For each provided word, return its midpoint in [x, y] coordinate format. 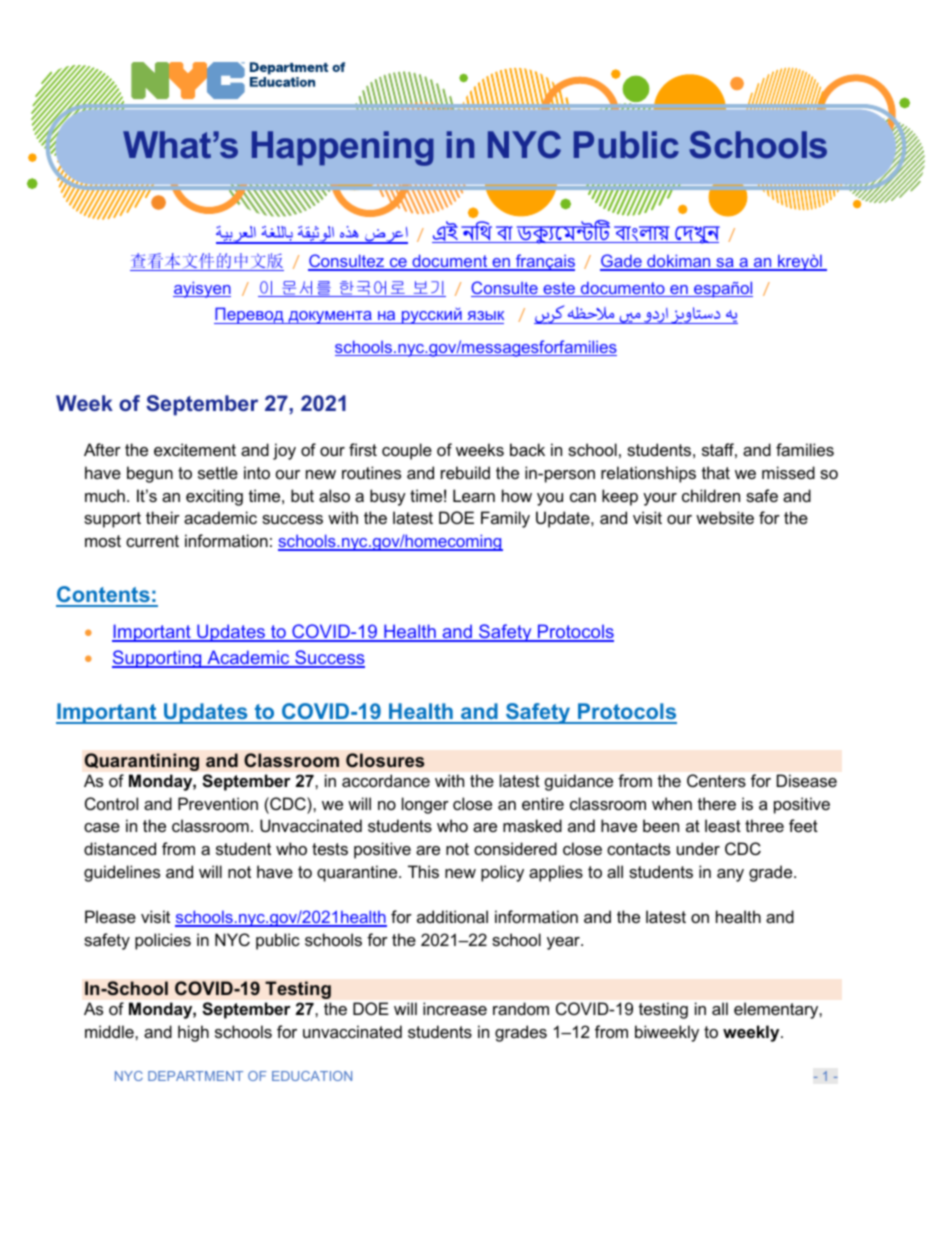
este [559, 289]
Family [505, 519]
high [193, 1033]
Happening [343, 148]
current [152, 541]
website [725, 517]
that [716, 472]
